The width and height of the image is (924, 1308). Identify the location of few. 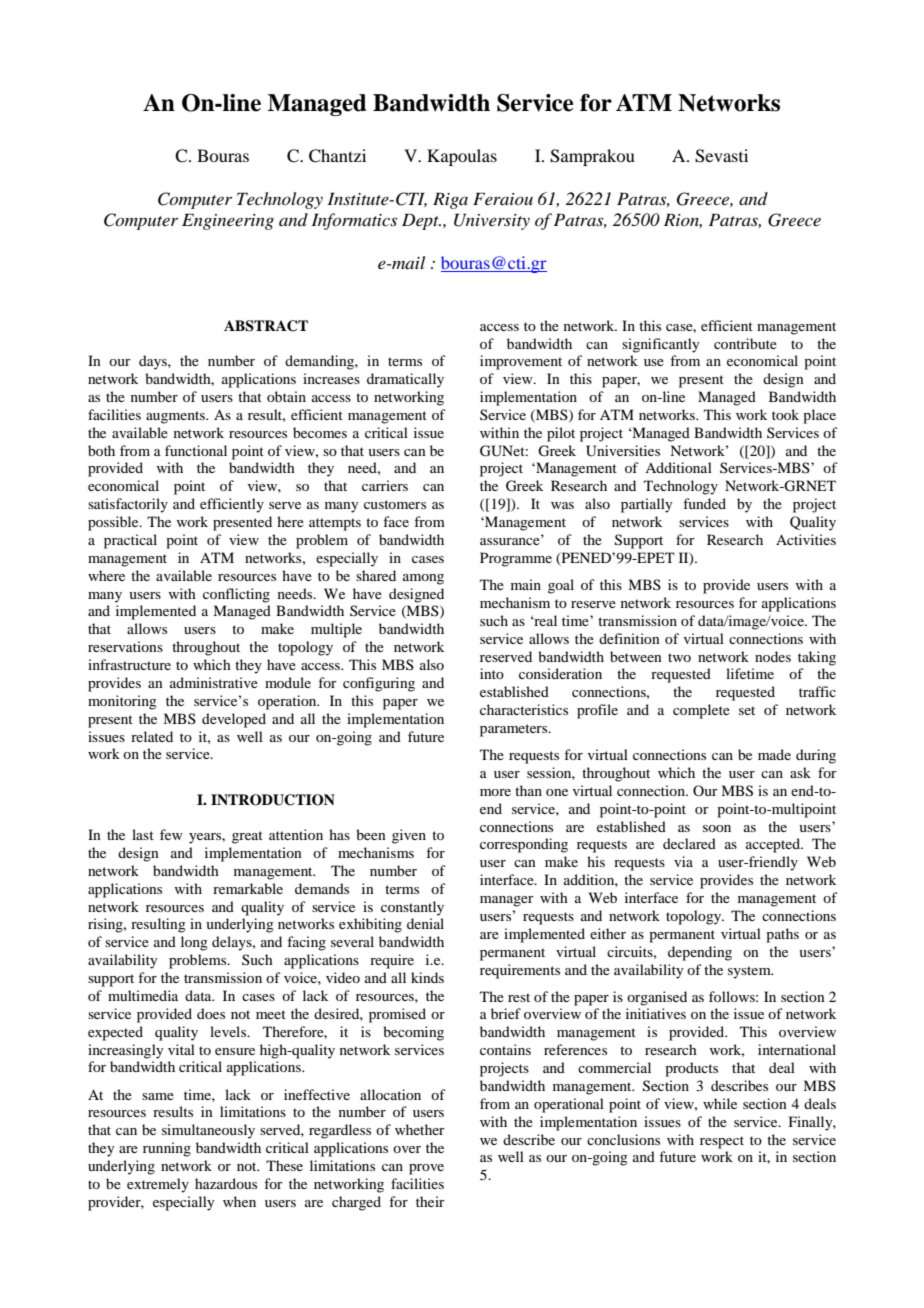
(171, 834).
